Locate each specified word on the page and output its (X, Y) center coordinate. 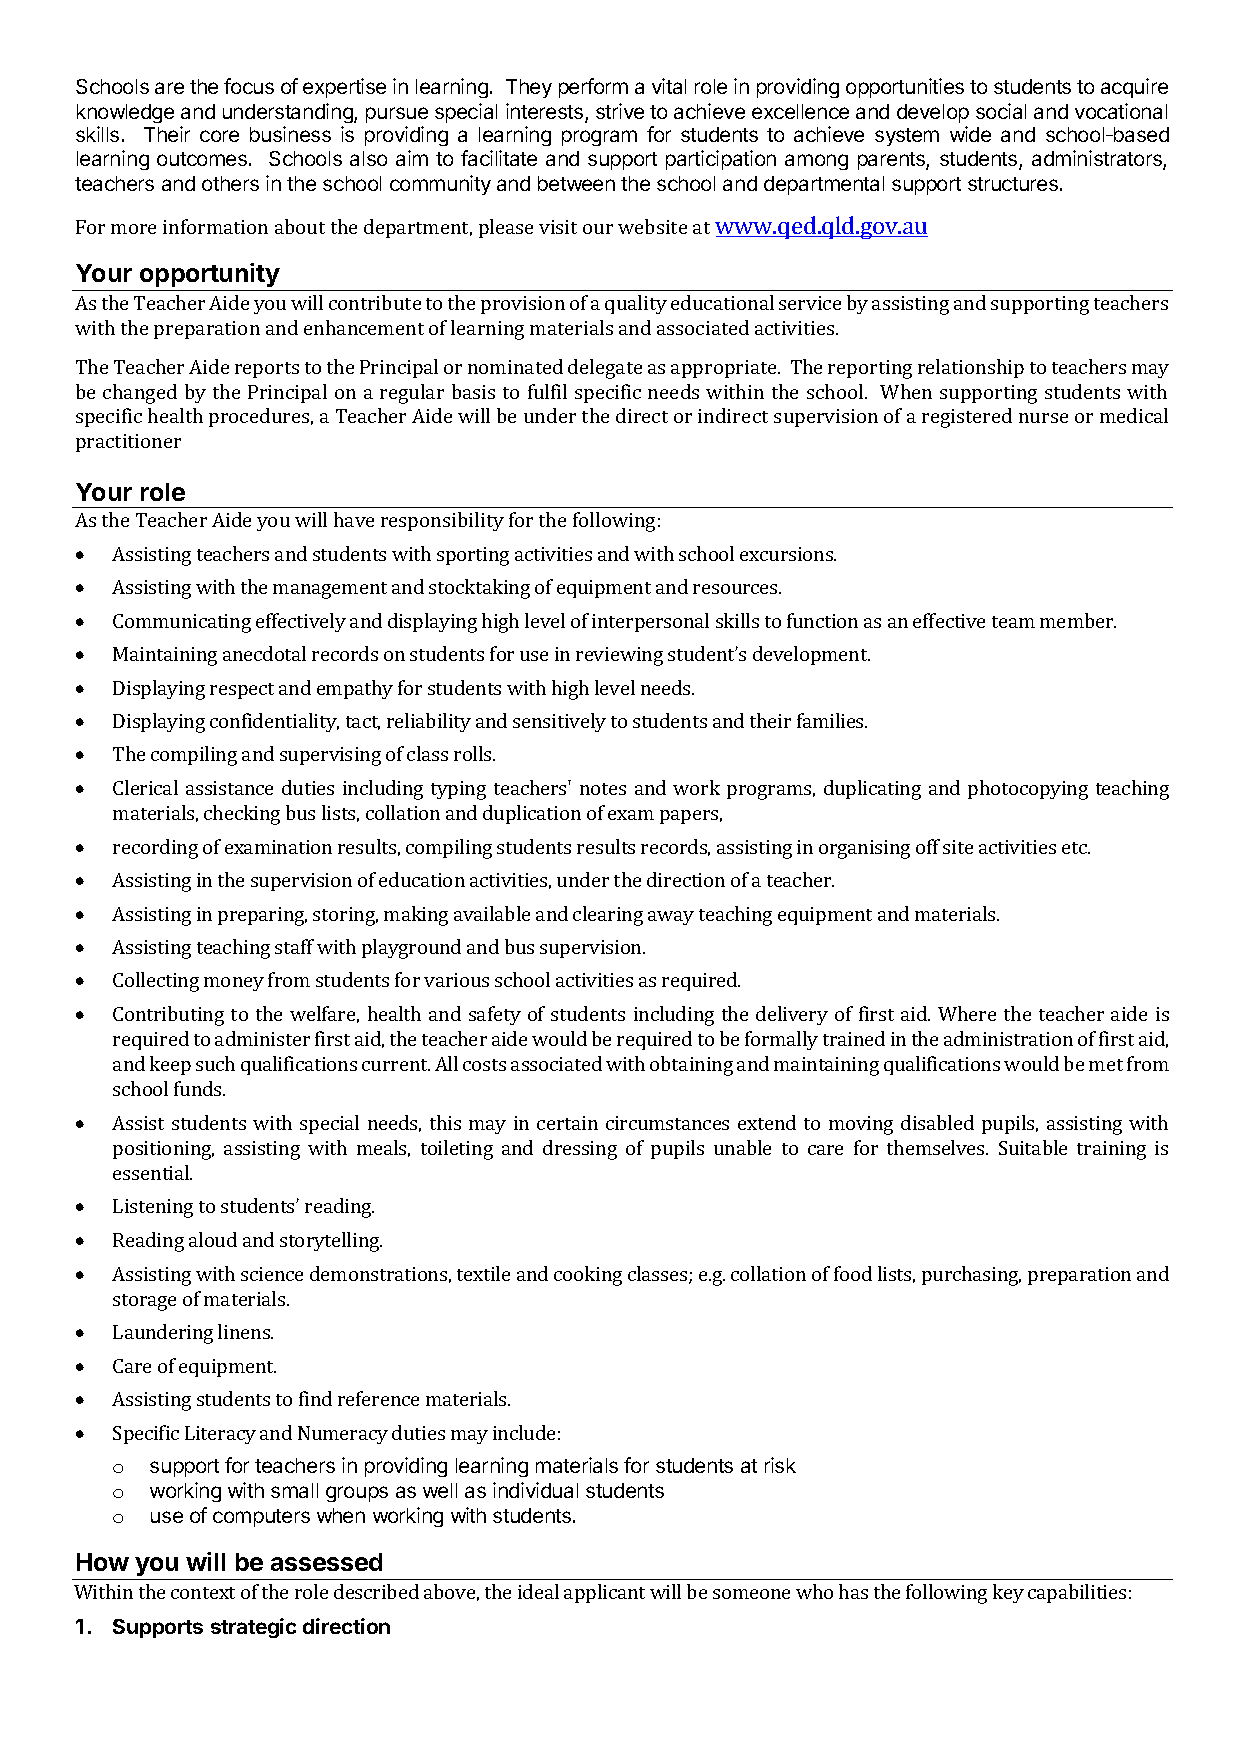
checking (242, 815)
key (1008, 1593)
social (1001, 111)
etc (1075, 848)
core (219, 136)
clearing (608, 916)
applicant (604, 1593)
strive (620, 111)
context (203, 1593)
